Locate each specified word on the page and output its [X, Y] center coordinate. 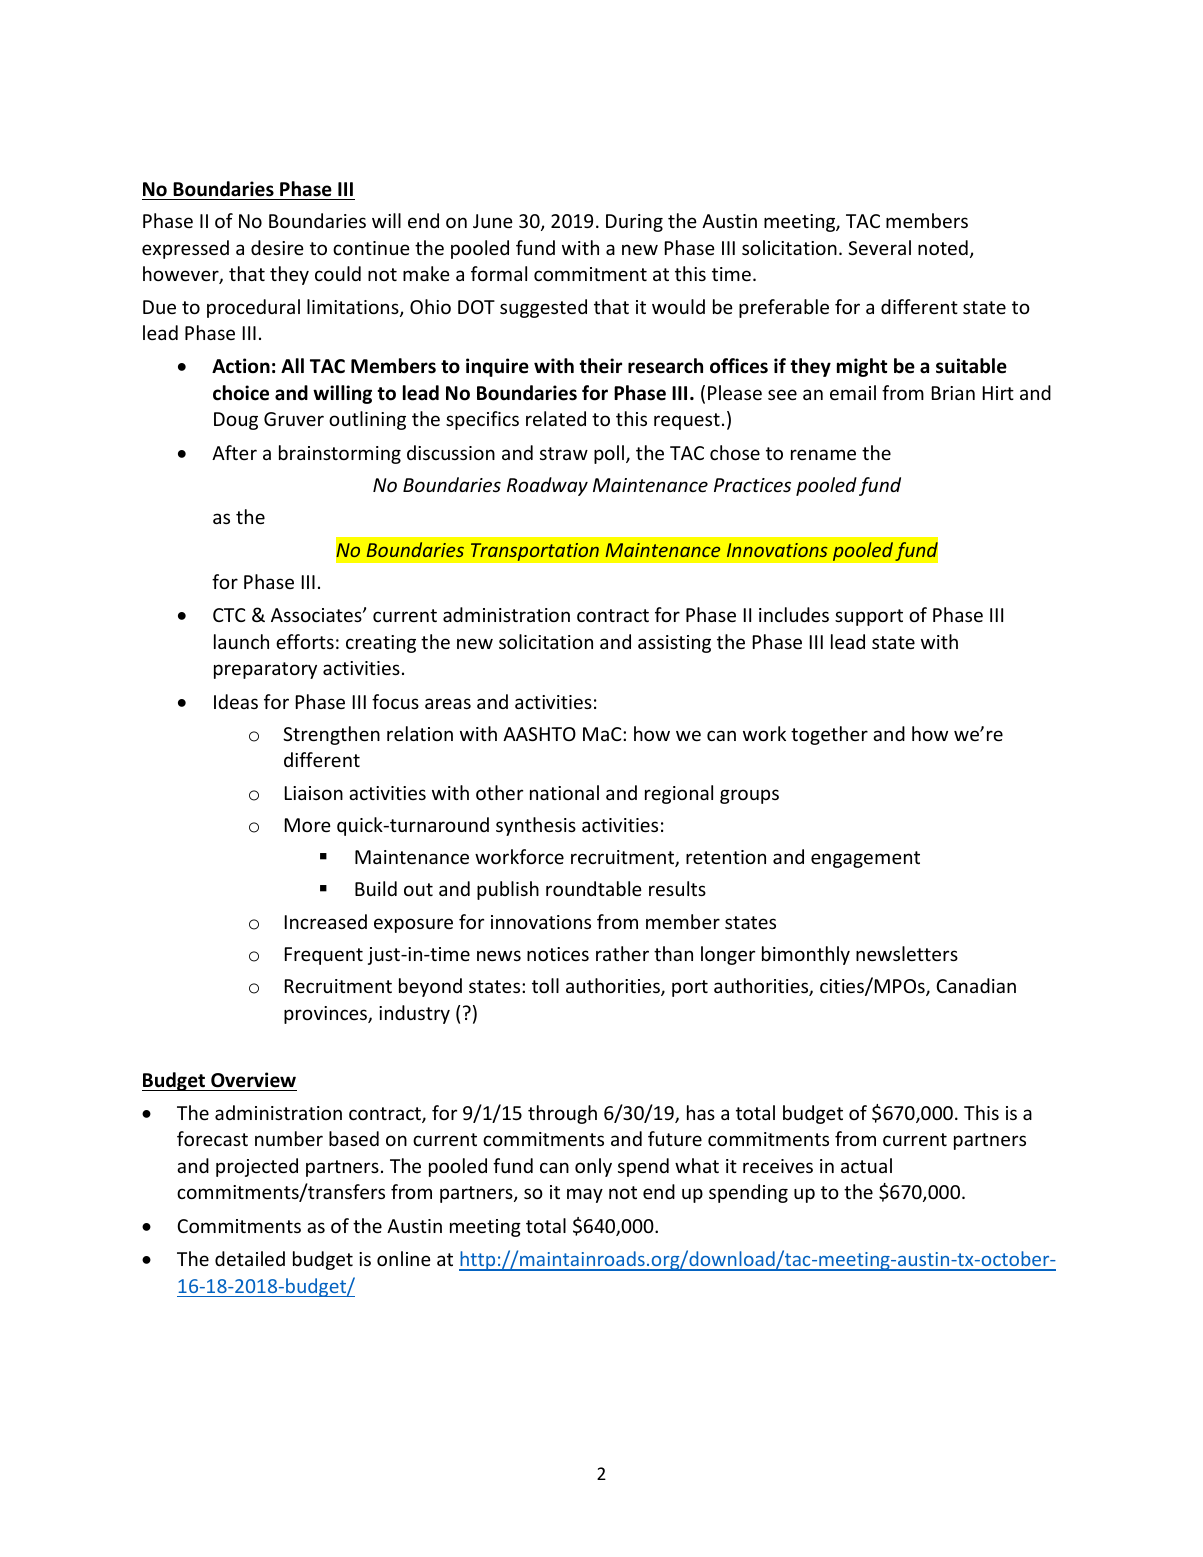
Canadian [976, 985]
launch [241, 641]
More [308, 825]
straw [564, 453]
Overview [253, 1080]
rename [823, 454]
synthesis [536, 826]
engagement [865, 859]
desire [277, 247]
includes [794, 614]
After [234, 452]
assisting [674, 644]
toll [545, 985]
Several [879, 247]
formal [499, 273]
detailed [250, 1258]
